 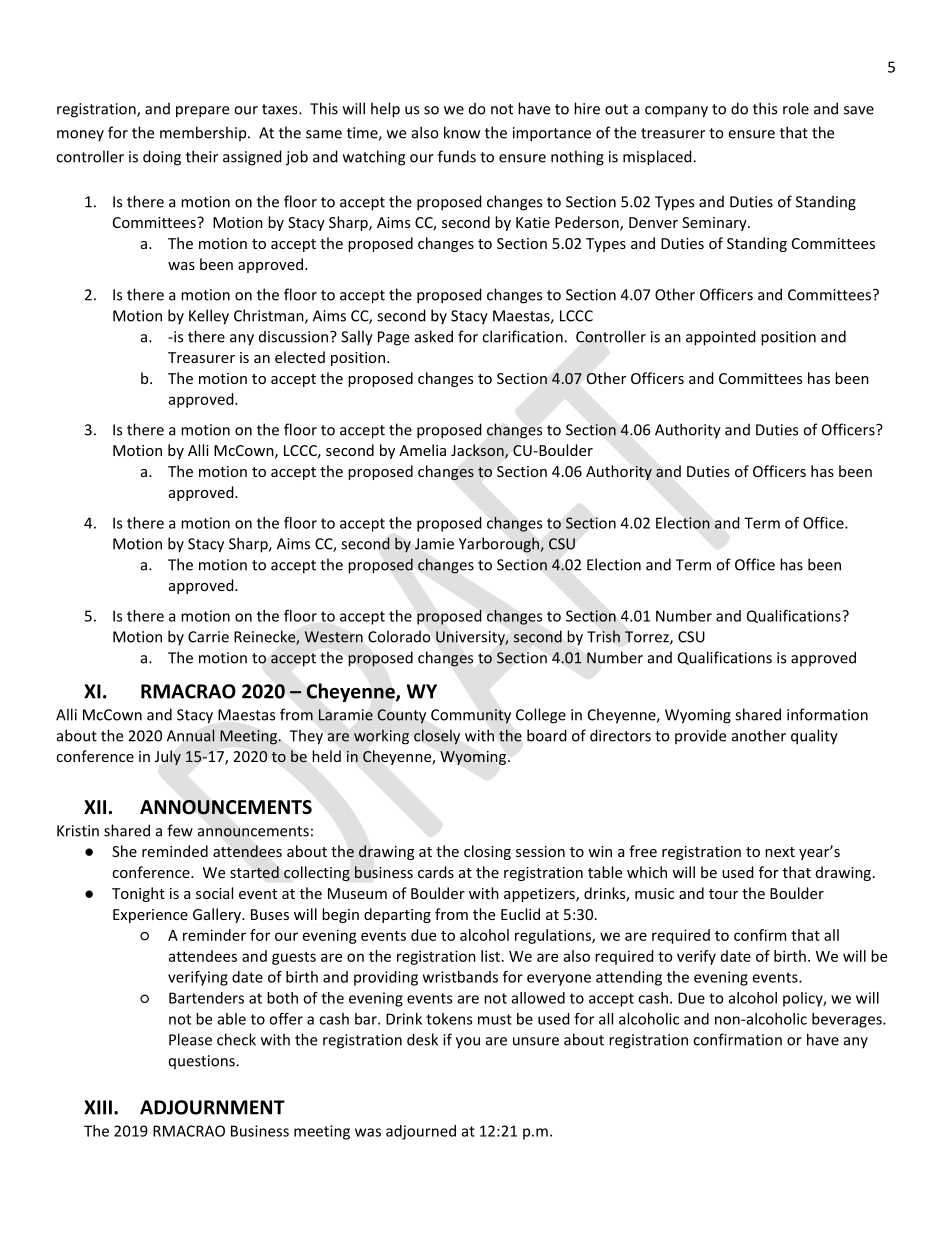 I want to click on doing, so click(x=162, y=158).
